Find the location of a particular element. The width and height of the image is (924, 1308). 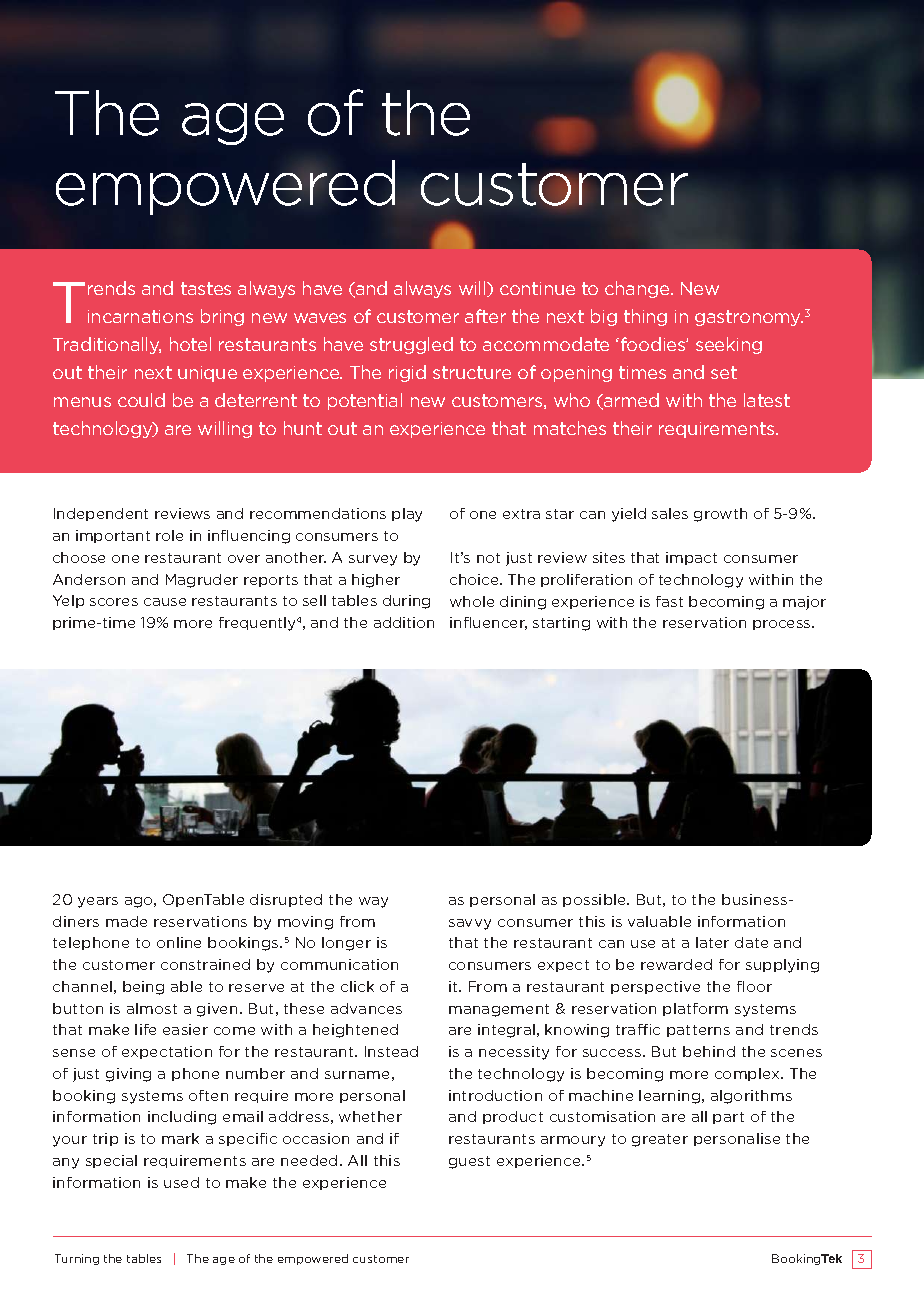

addition is located at coordinates (404, 622).
